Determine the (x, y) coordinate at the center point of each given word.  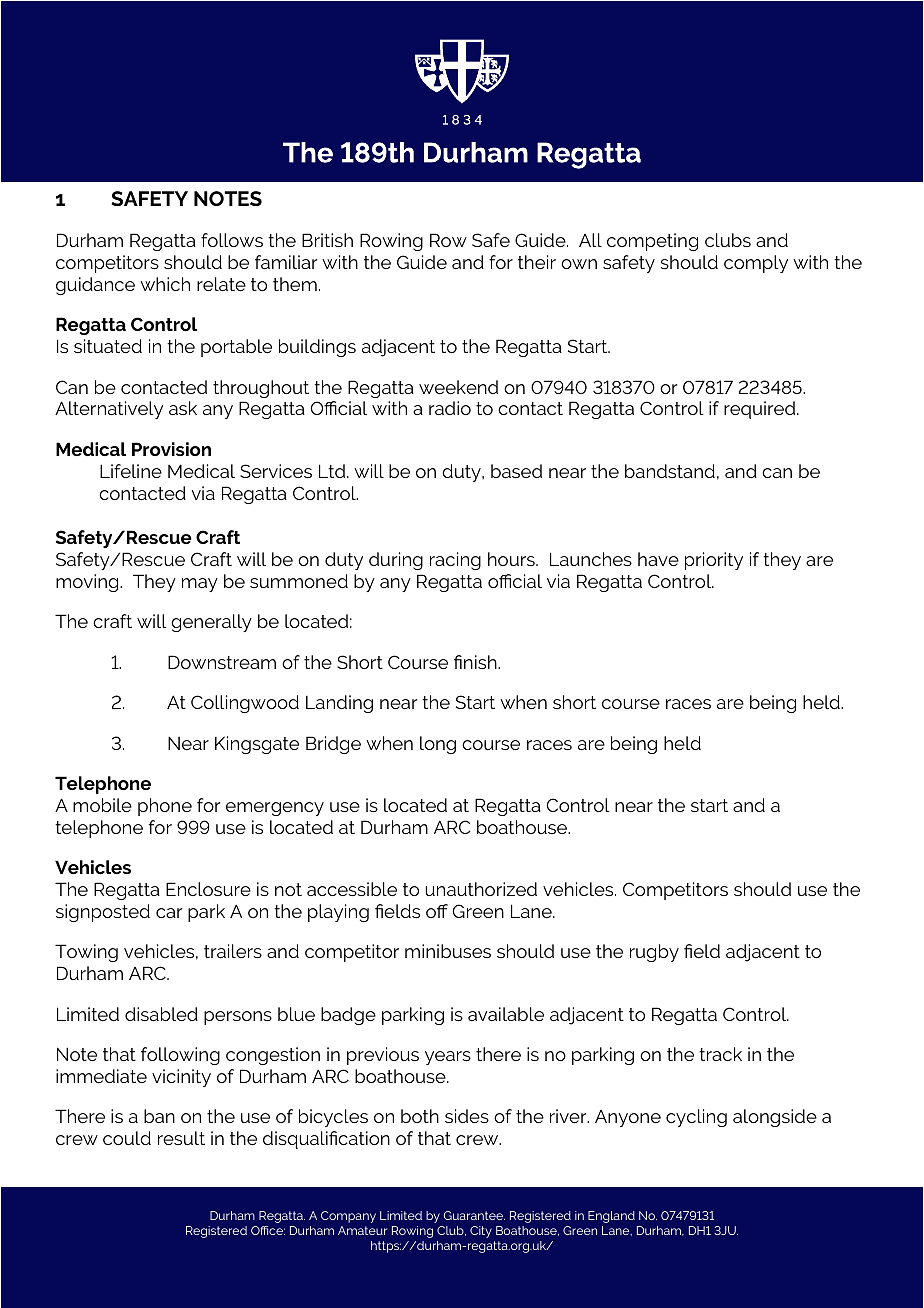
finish (476, 662)
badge (348, 1016)
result (181, 1138)
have (658, 559)
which (165, 284)
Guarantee (474, 1215)
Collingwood (245, 704)
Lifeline (131, 471)
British (327, 240)
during (396, 561)
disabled (161, 1014)
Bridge (333, 745)
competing (652, 242)
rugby (654, 953)
